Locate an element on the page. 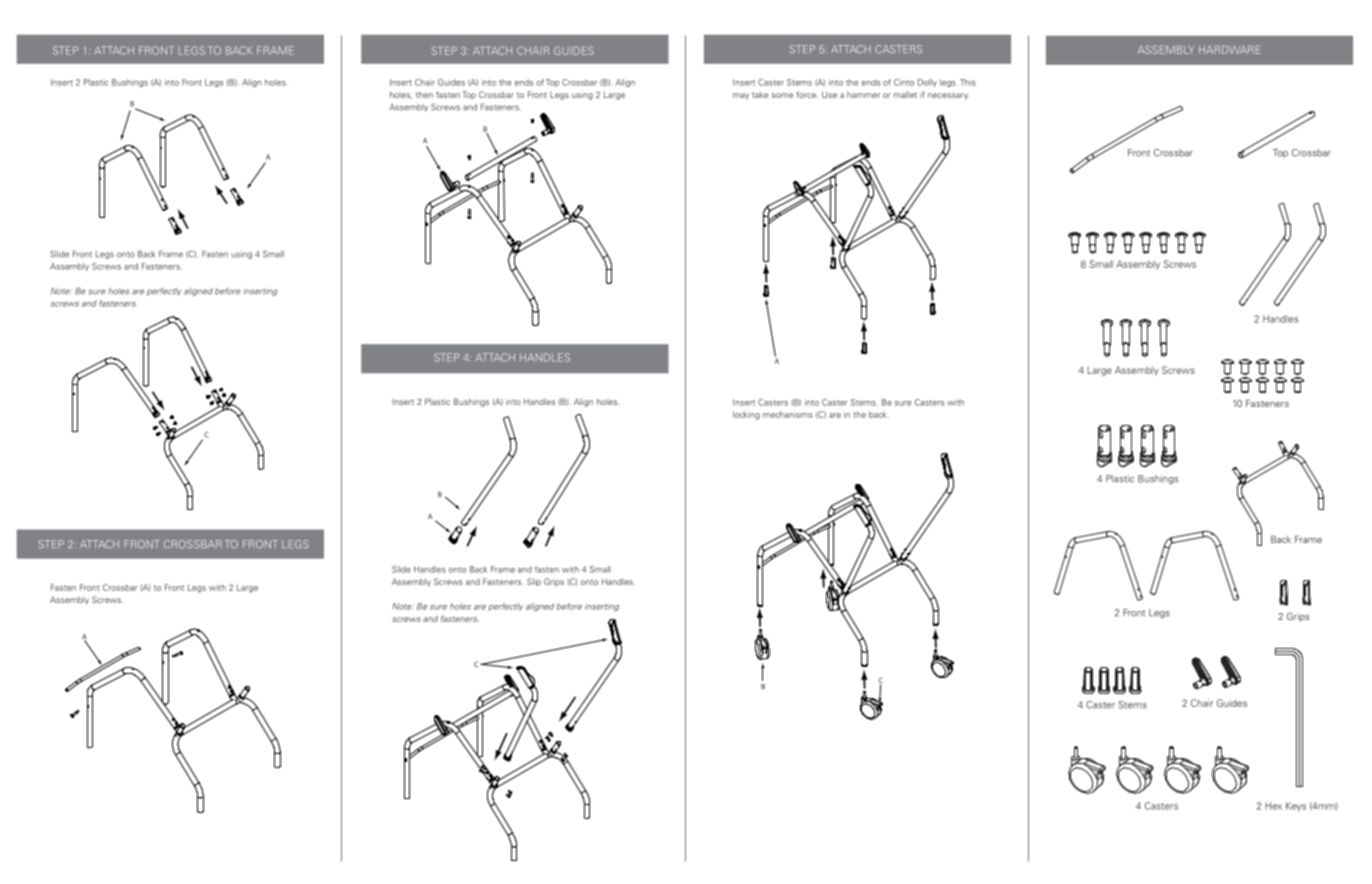 This image has height=884, width=1372. then is located at coordinates (424, 94).
